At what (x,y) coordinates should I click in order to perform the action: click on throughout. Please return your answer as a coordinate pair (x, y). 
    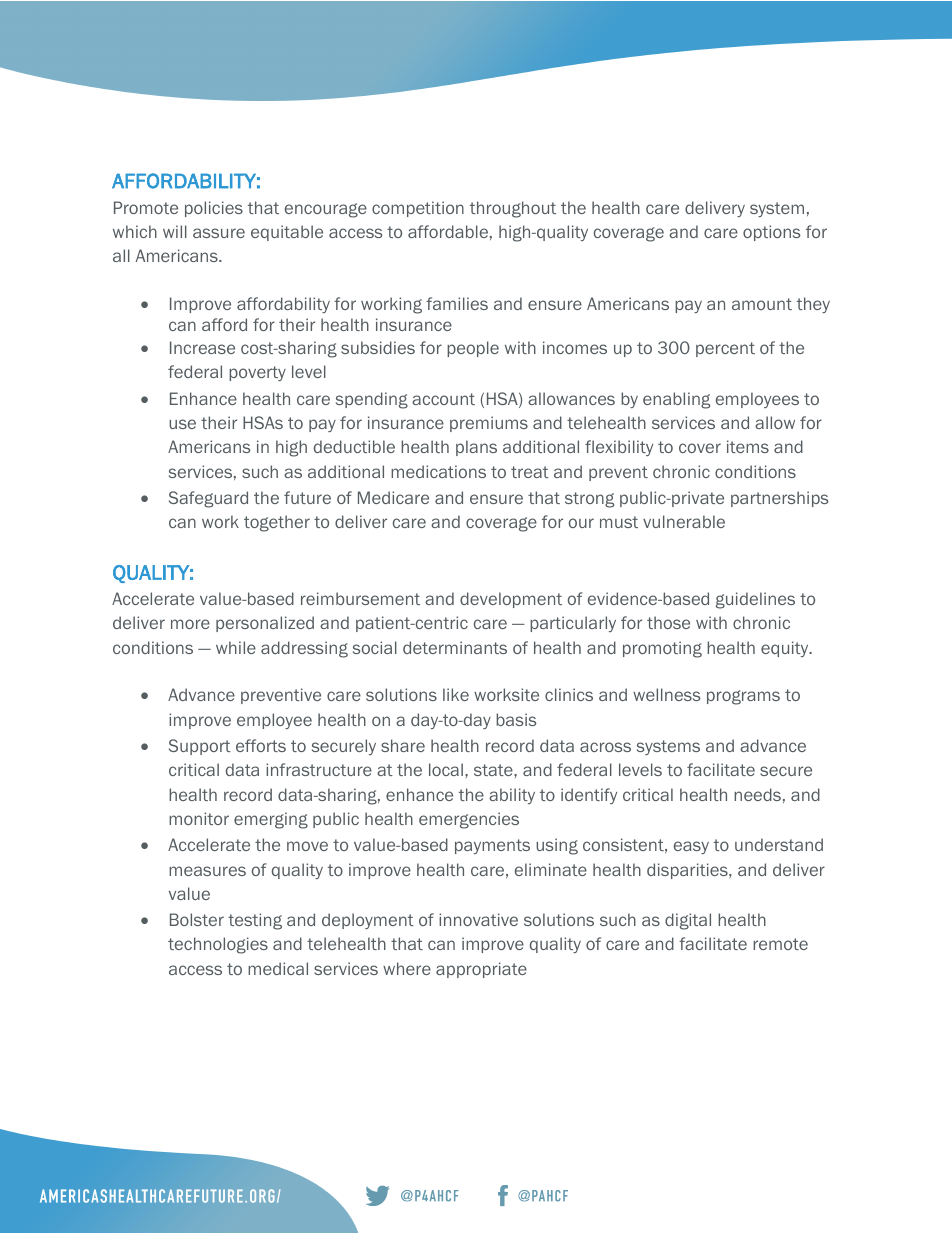
    Looking at the image, I should click on (513, 209).
